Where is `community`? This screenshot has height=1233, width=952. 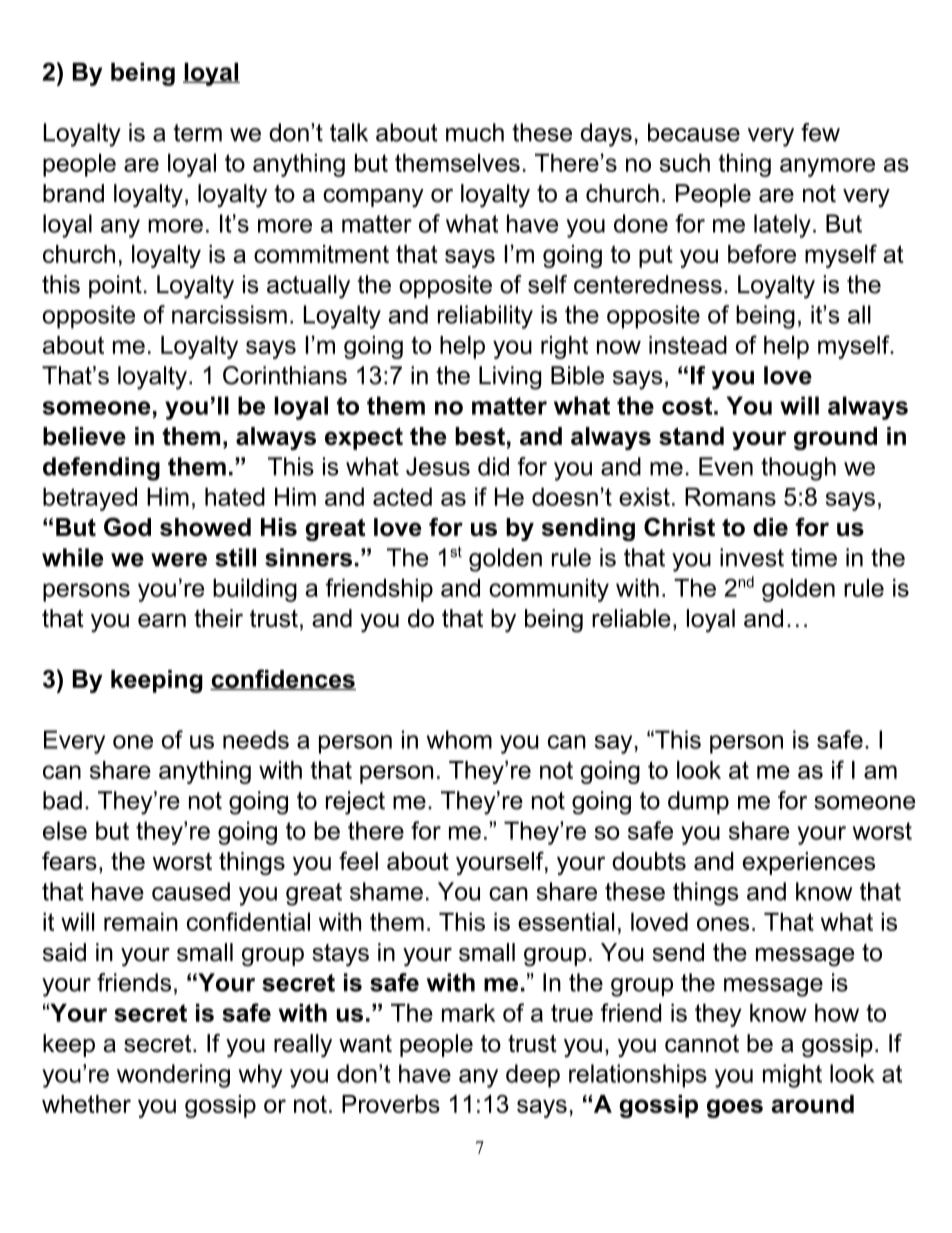
community is located at coordinates (549, 590).
